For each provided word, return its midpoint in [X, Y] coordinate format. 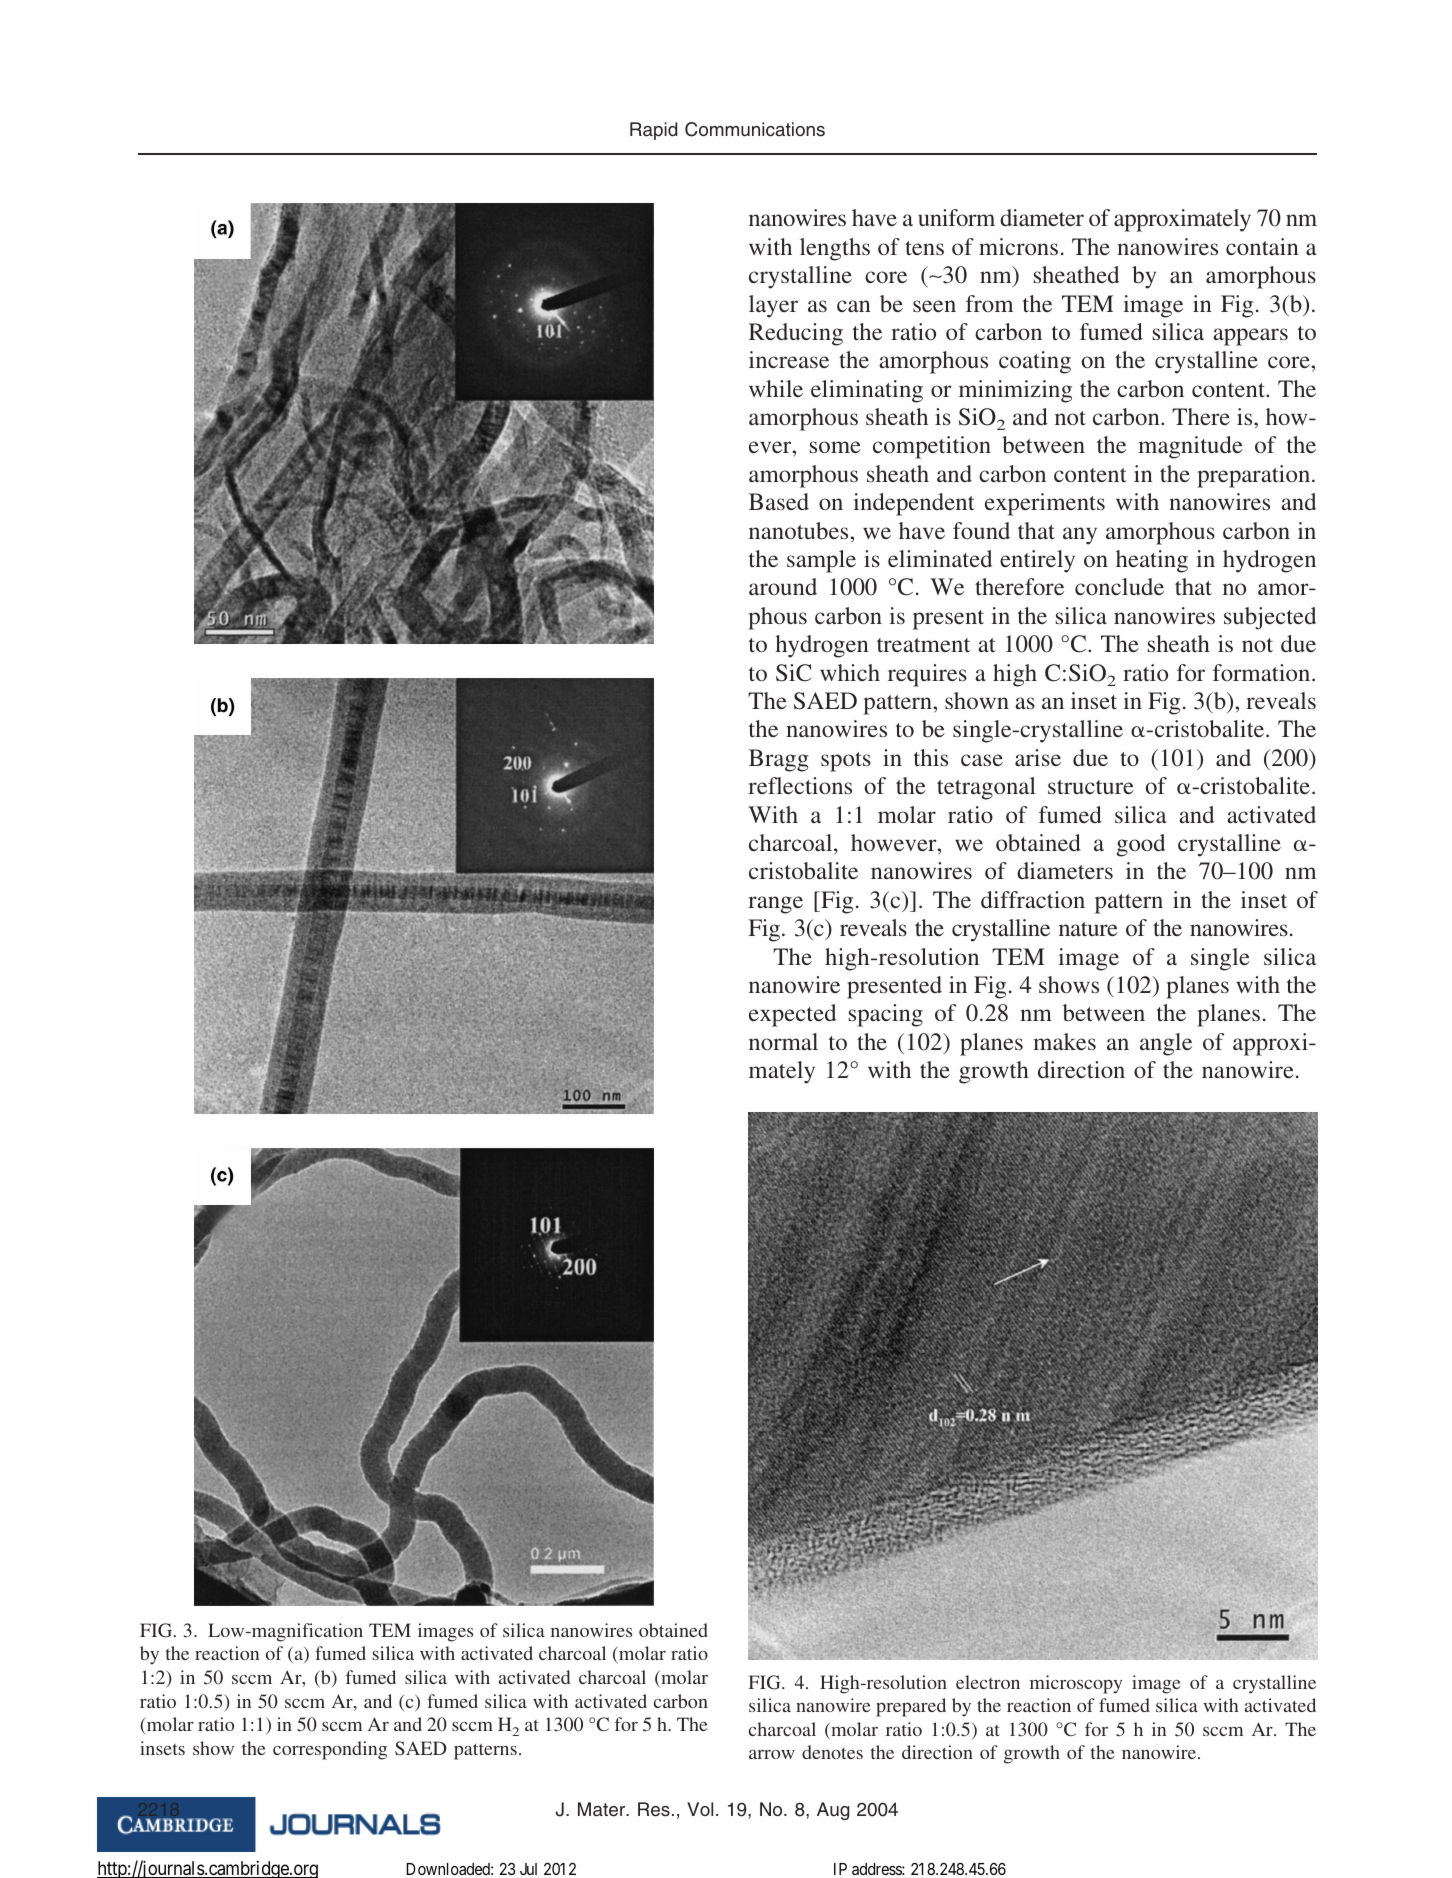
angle [1166, 1044]
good [1141, 845]
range [775, 905]
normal [783, 1041]
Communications [755, 129]
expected [792, 1015]
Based [779, 501]
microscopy [1076, 1684]
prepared [911, 1707]
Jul [528, 1869]
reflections [800, 785]
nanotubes [798, 531]
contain [1262, 246]
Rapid [653, 131]
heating [1152, 561]
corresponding [330, 1750]
